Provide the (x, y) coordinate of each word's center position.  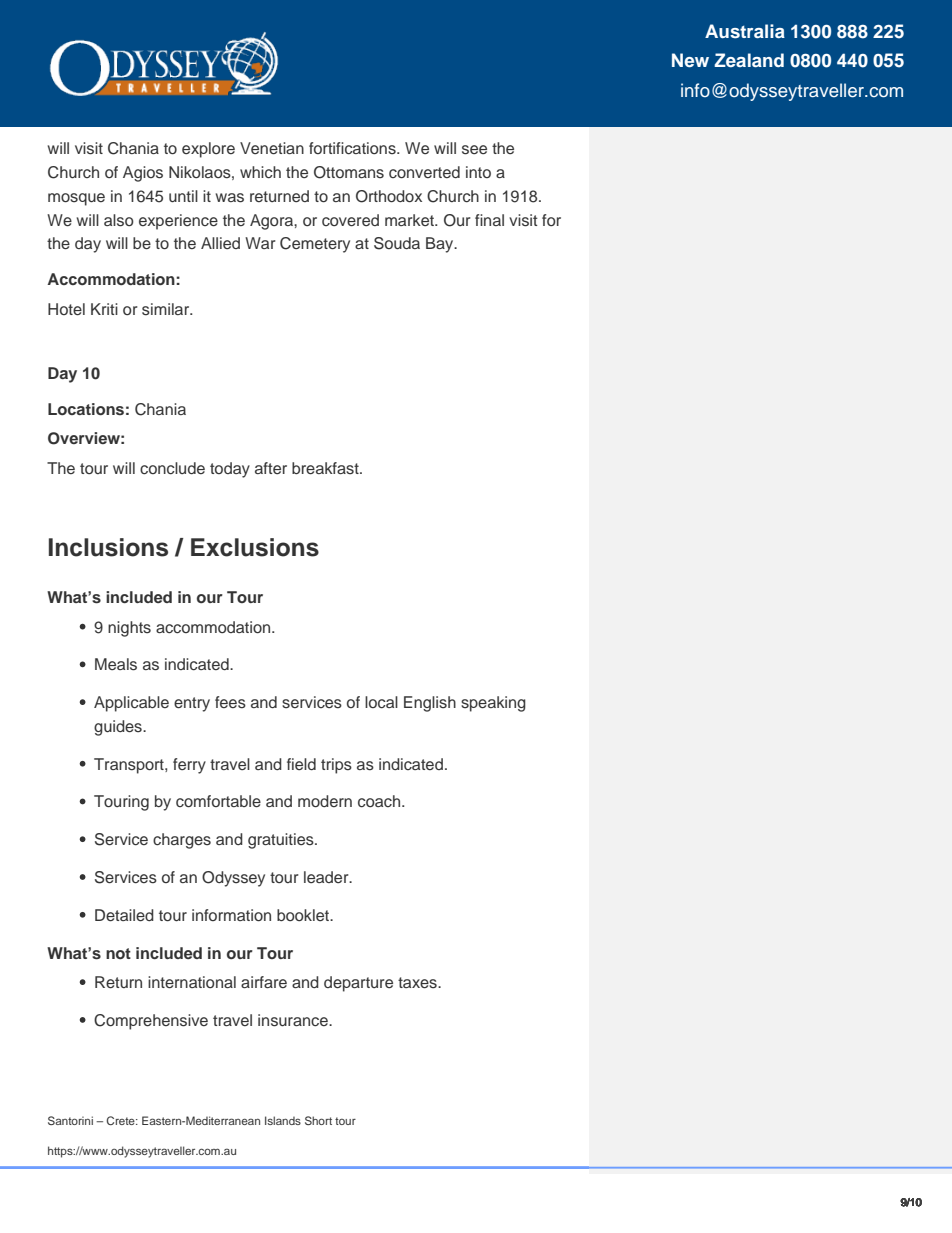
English (430, 704)
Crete (122, 1120)
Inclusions (108, 547)
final (489, 220)
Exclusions (255, 547)
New (690, 60)
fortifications (353, 148)
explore (208, 150)
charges (182, 841)
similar (167, 309)
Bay (441, 245)
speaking (493, 704)
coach (380, 801)
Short (318, 1120)
